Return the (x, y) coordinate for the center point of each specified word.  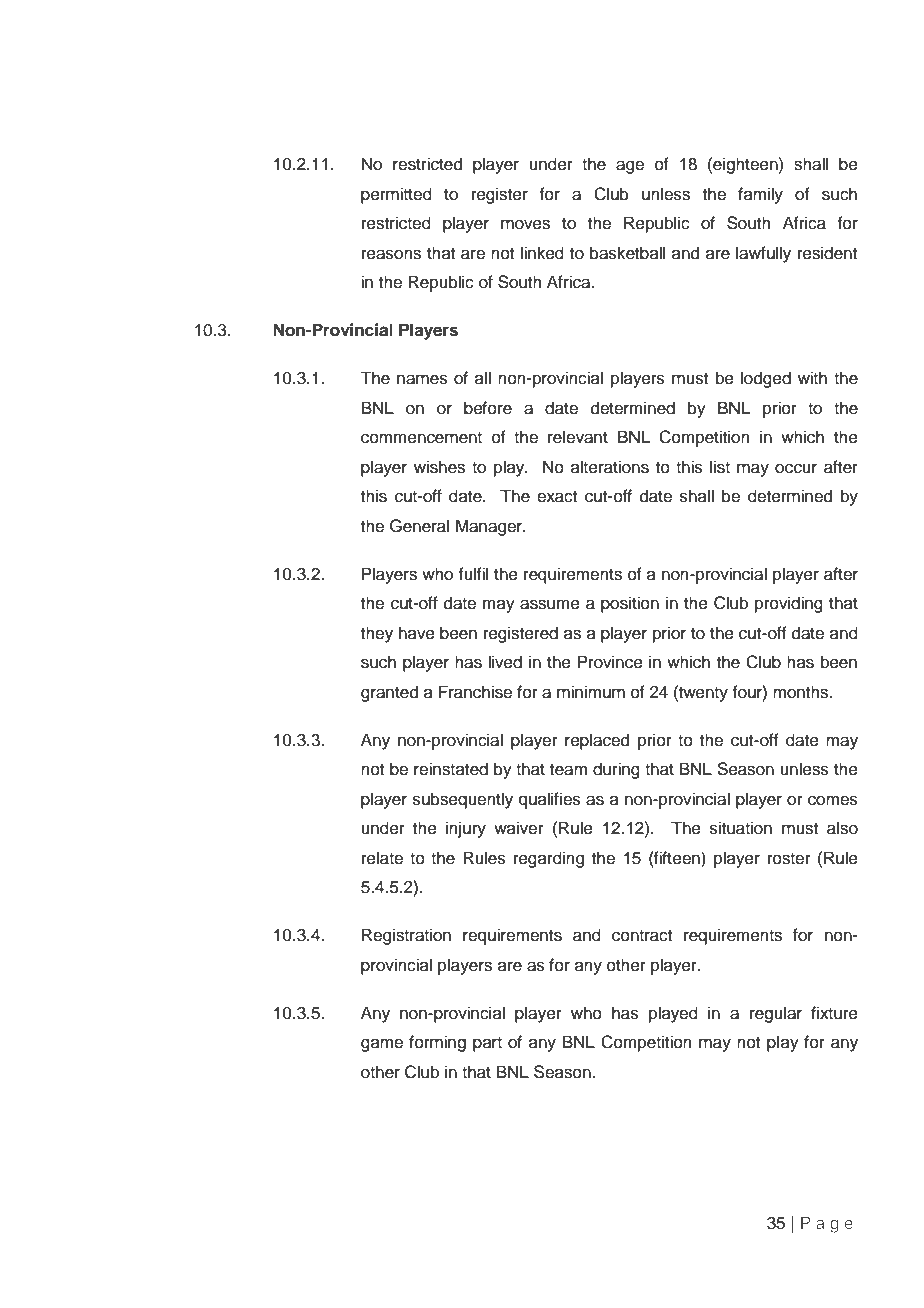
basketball (627, 253)
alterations (610, 467)
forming (437, 1043)
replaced (597, 741)
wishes (439, 467)
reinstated (451, 769)
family (760, 195)
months (802, 692)
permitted (396, 195)
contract (642, 936)
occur (796, 468)
